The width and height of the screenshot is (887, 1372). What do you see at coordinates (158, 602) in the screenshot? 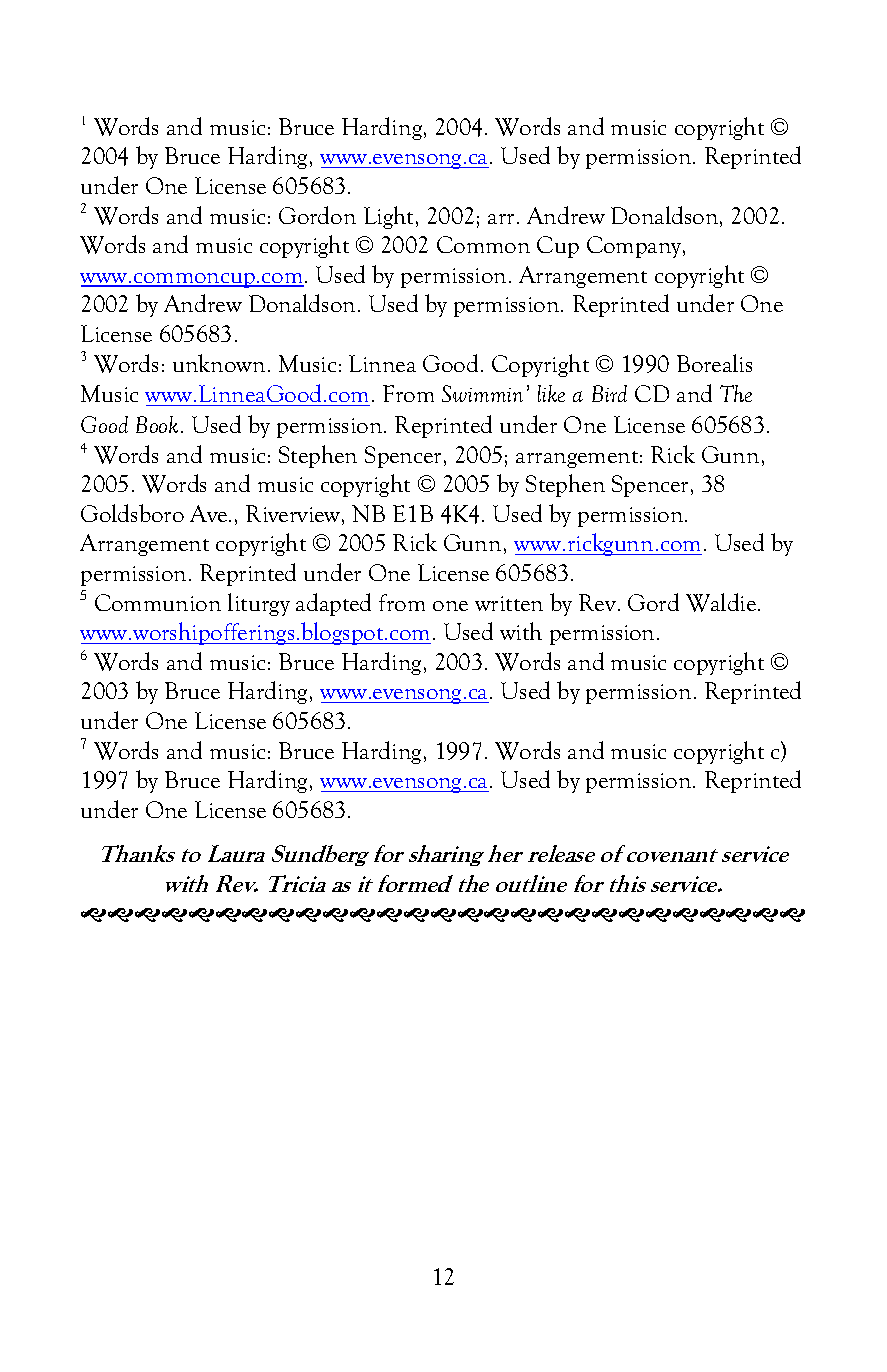
I see `Communion` at bounding box center [158, 602].
